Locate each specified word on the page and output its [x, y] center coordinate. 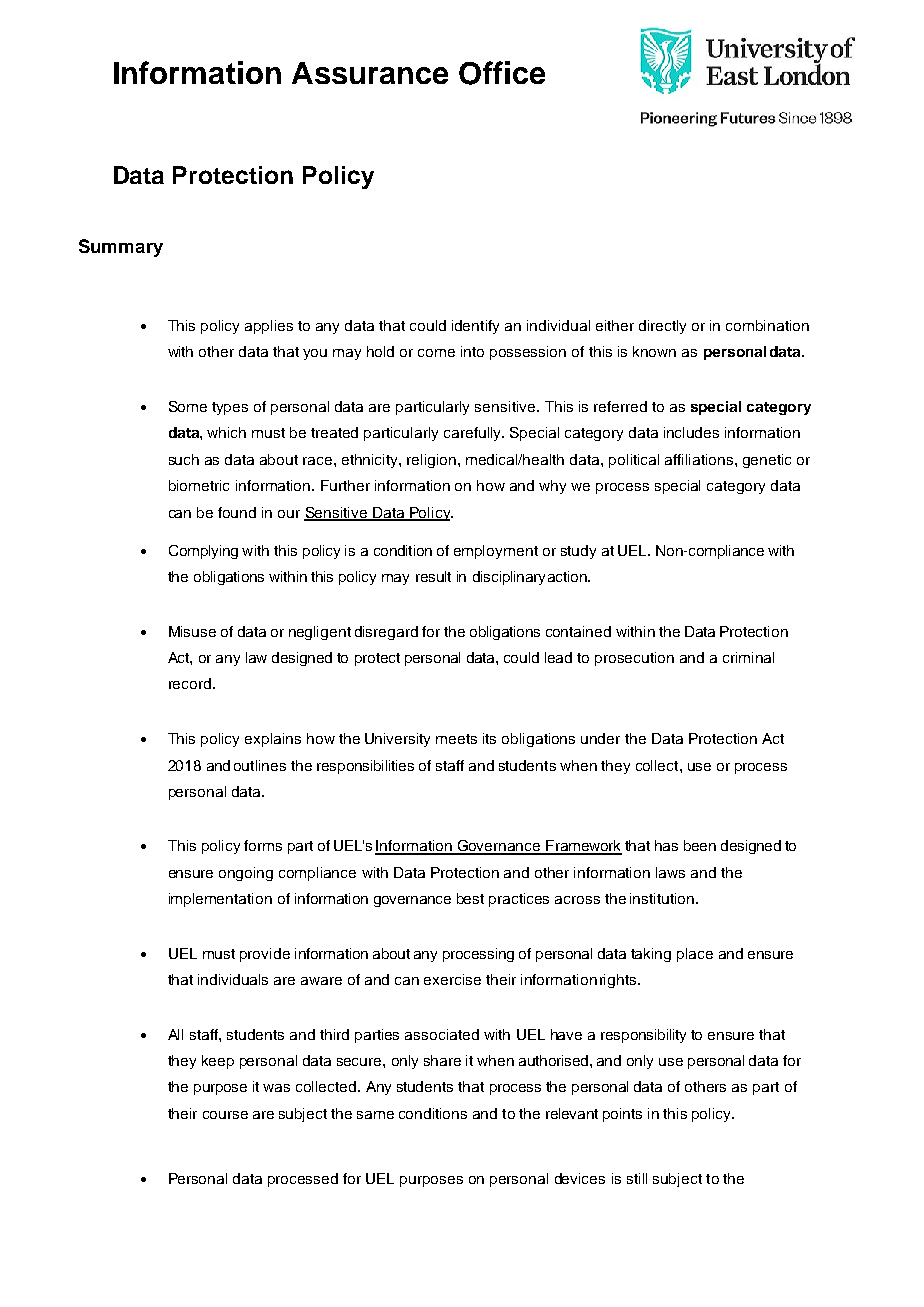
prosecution [634, 659]
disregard [386, 633]
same [375, 1115]
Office [502, 73]
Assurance [370, 73]
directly [662, 327]
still [637, 1178]
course [225, 1115]
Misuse [192, 631]
